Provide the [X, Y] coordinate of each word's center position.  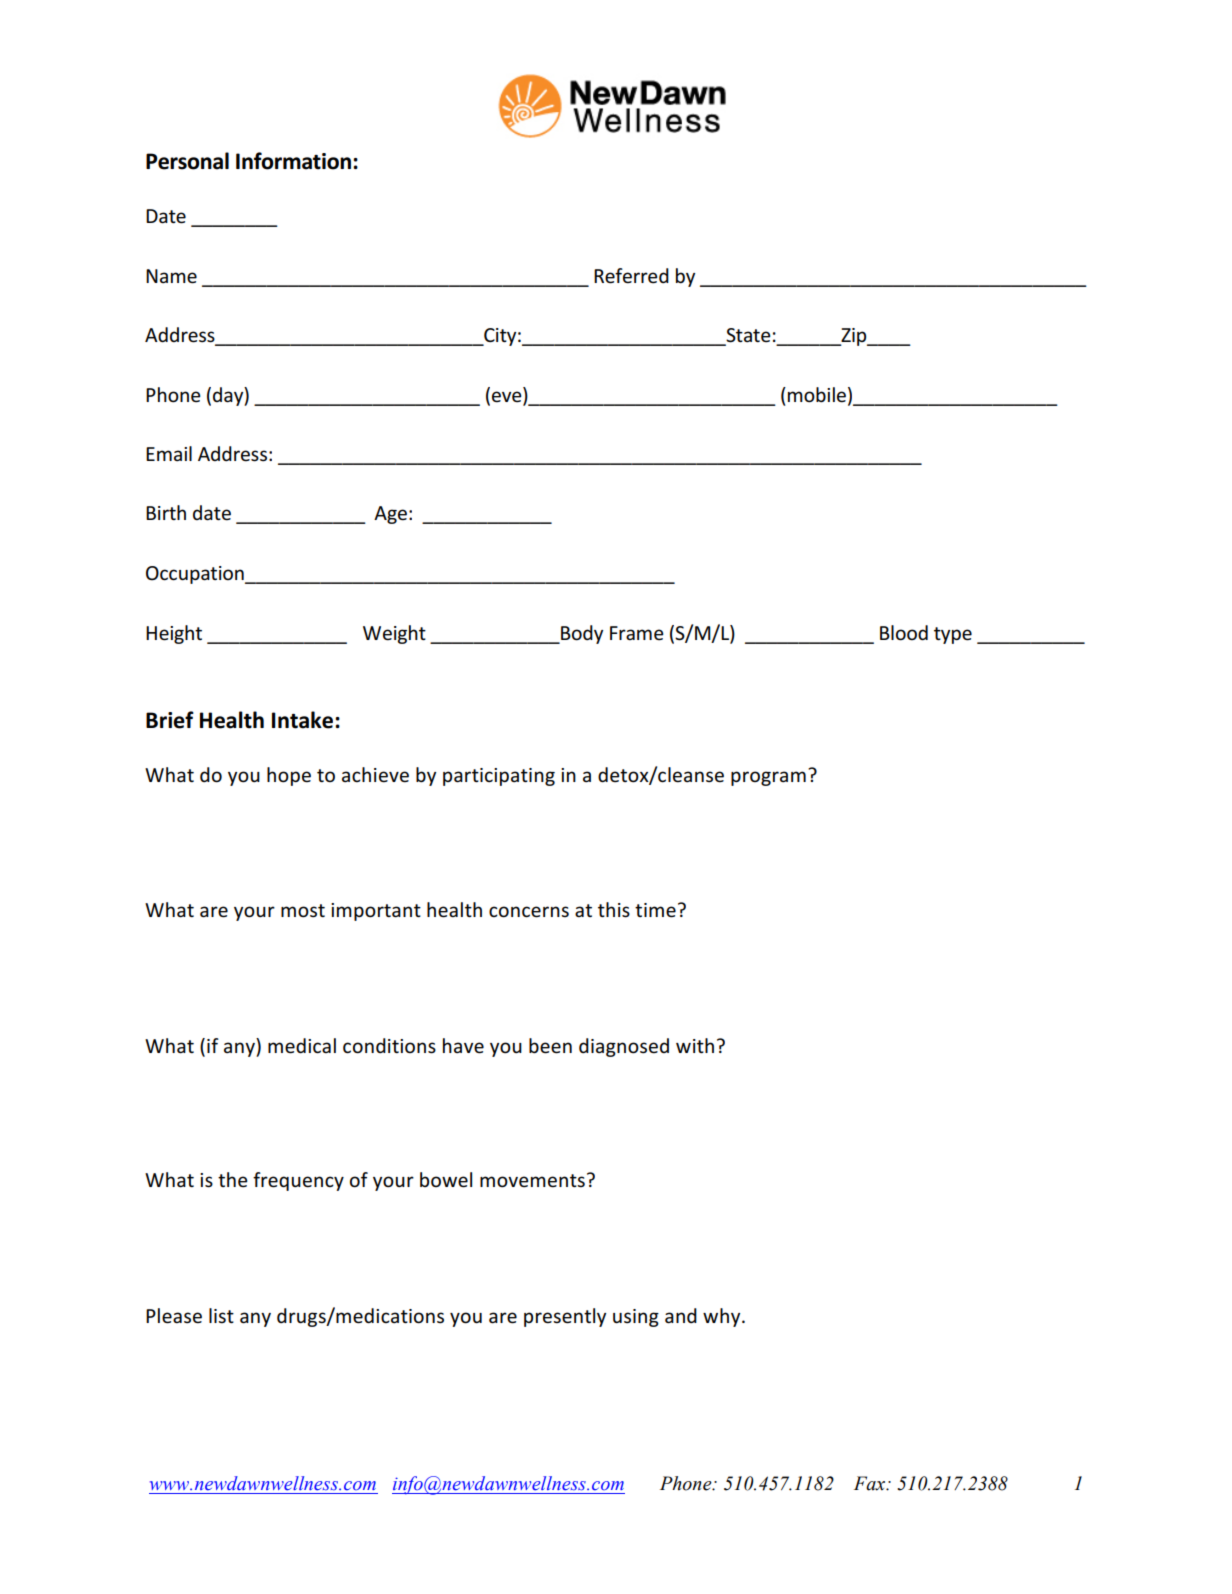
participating [499, 777]
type [953, 635]
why [723, 1317]
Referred [631, 276]
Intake [304, 720]
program [768, 778]
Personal [187, 161]
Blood [904, 633]
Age [392, 515]
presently [565, 1317]
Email [169, 454]
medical [302, 1046]
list [221, 1316]
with [695, 1045]
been [550, 1046]
